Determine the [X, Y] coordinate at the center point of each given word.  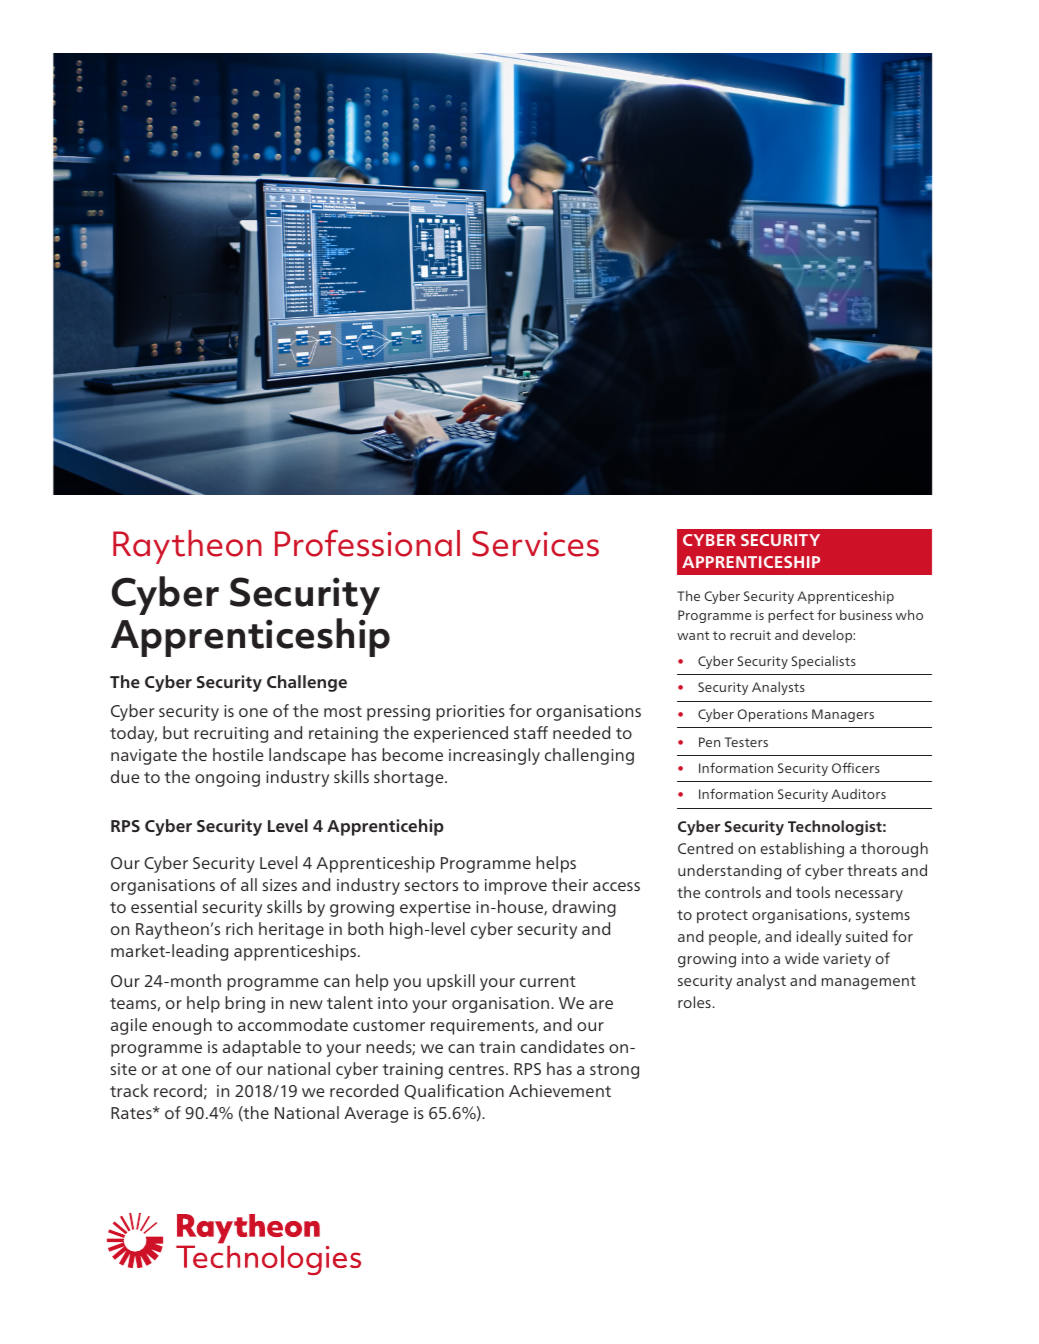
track [129, 1090]
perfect [791, 616]
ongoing [227, 779]
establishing [802, 850]
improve [516, 887]
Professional [367, 543]
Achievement [560, 1090]
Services [535, 544]
